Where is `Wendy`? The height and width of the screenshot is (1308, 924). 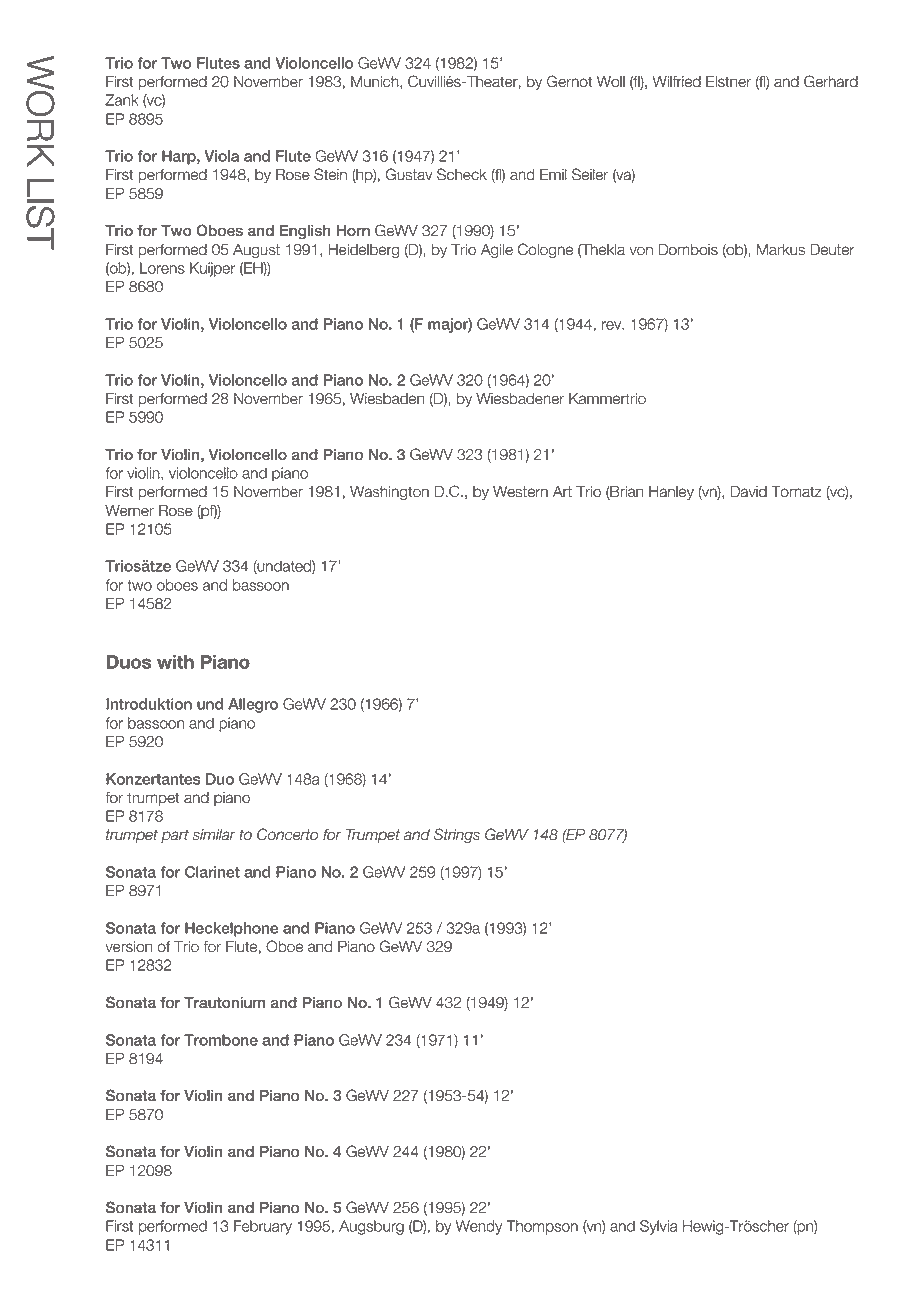 Wendy is located at coordinates (479, 1227).
